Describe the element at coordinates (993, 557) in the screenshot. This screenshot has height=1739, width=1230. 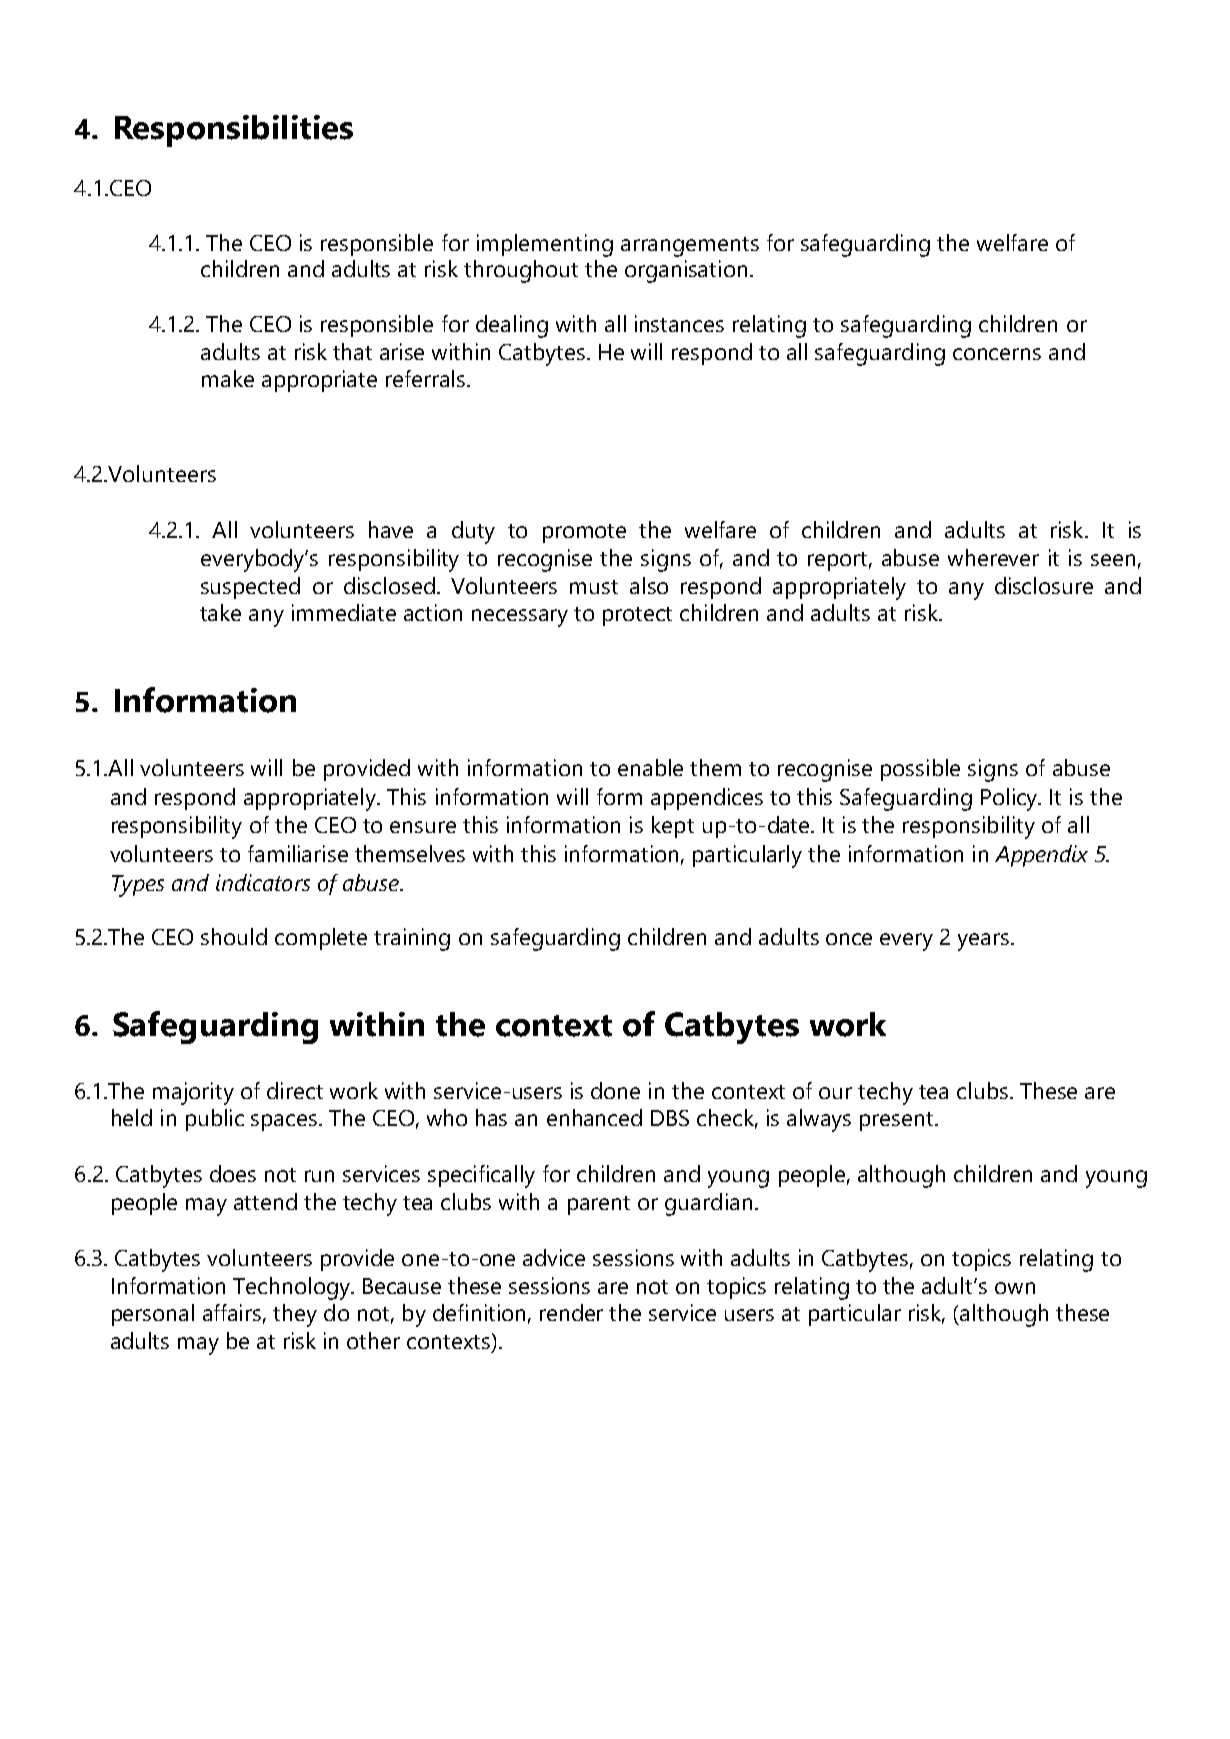
I see `wherever` at that location.
